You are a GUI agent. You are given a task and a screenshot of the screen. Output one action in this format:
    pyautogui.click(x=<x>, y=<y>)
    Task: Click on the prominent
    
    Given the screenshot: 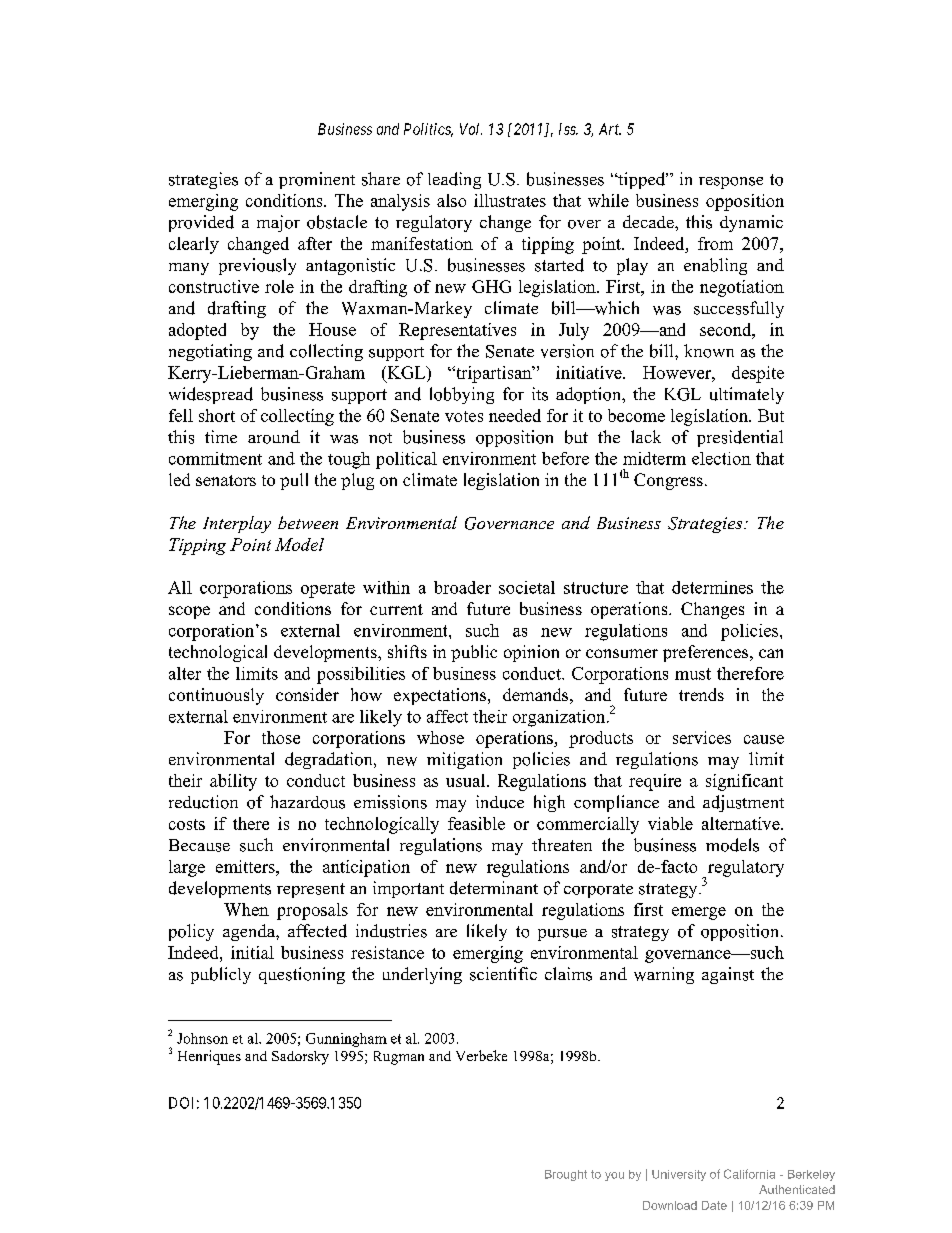 What is the action you would take?
    pyautogui.click(x=317, y=180)
